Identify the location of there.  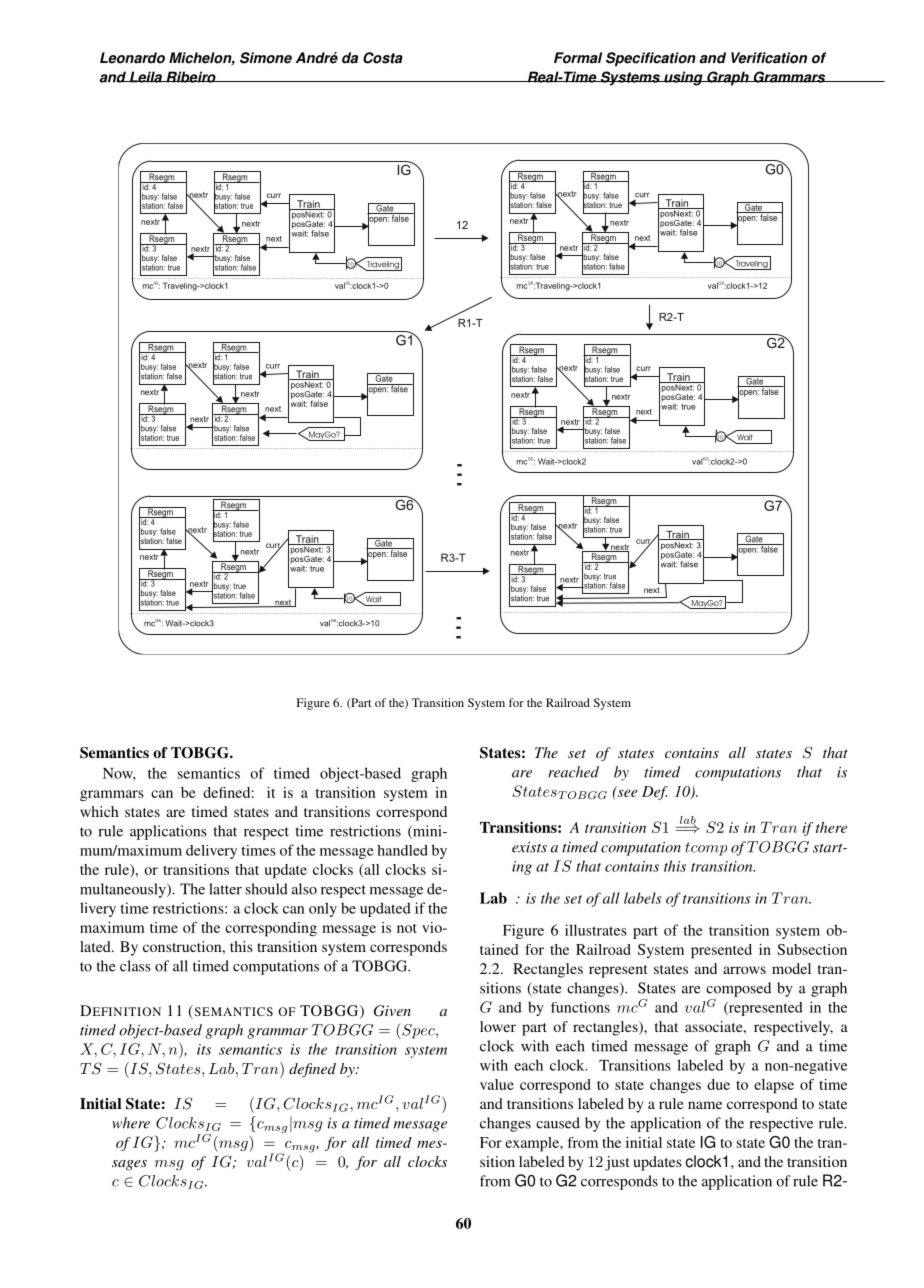
(831, 827).
